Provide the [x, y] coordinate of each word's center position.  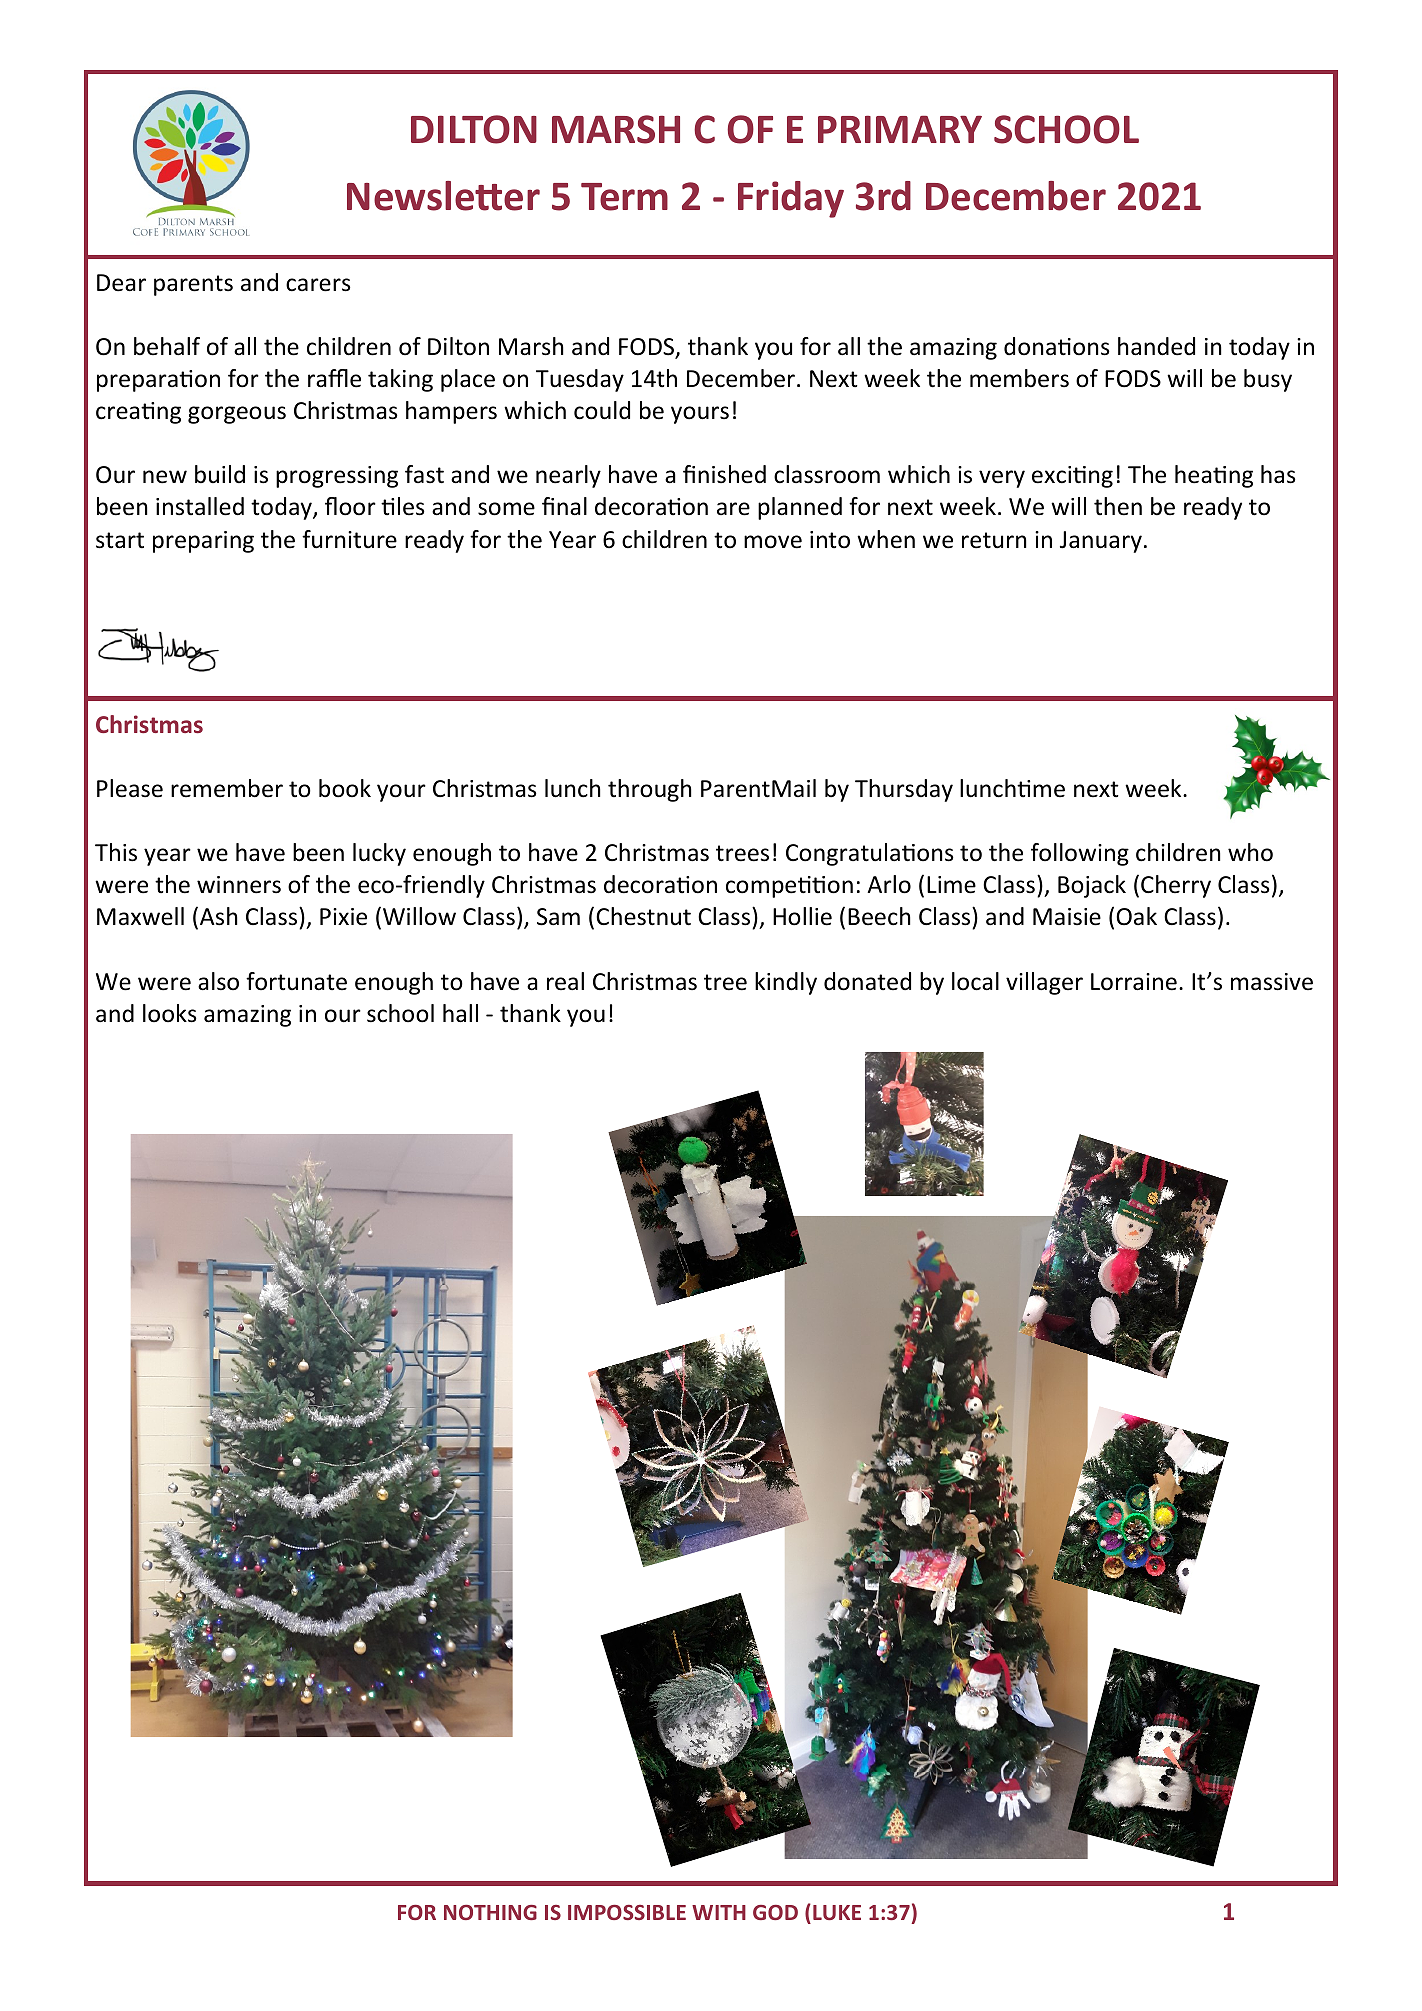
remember [227, 788]
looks [170, 1013]
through [650, 790]
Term [624, 197]
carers [318, 285]
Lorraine [1134, 982]
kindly [786, 983]
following [1080, 854]
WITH [719, 1912]
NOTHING [490, 1912]
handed [1156, 346]
